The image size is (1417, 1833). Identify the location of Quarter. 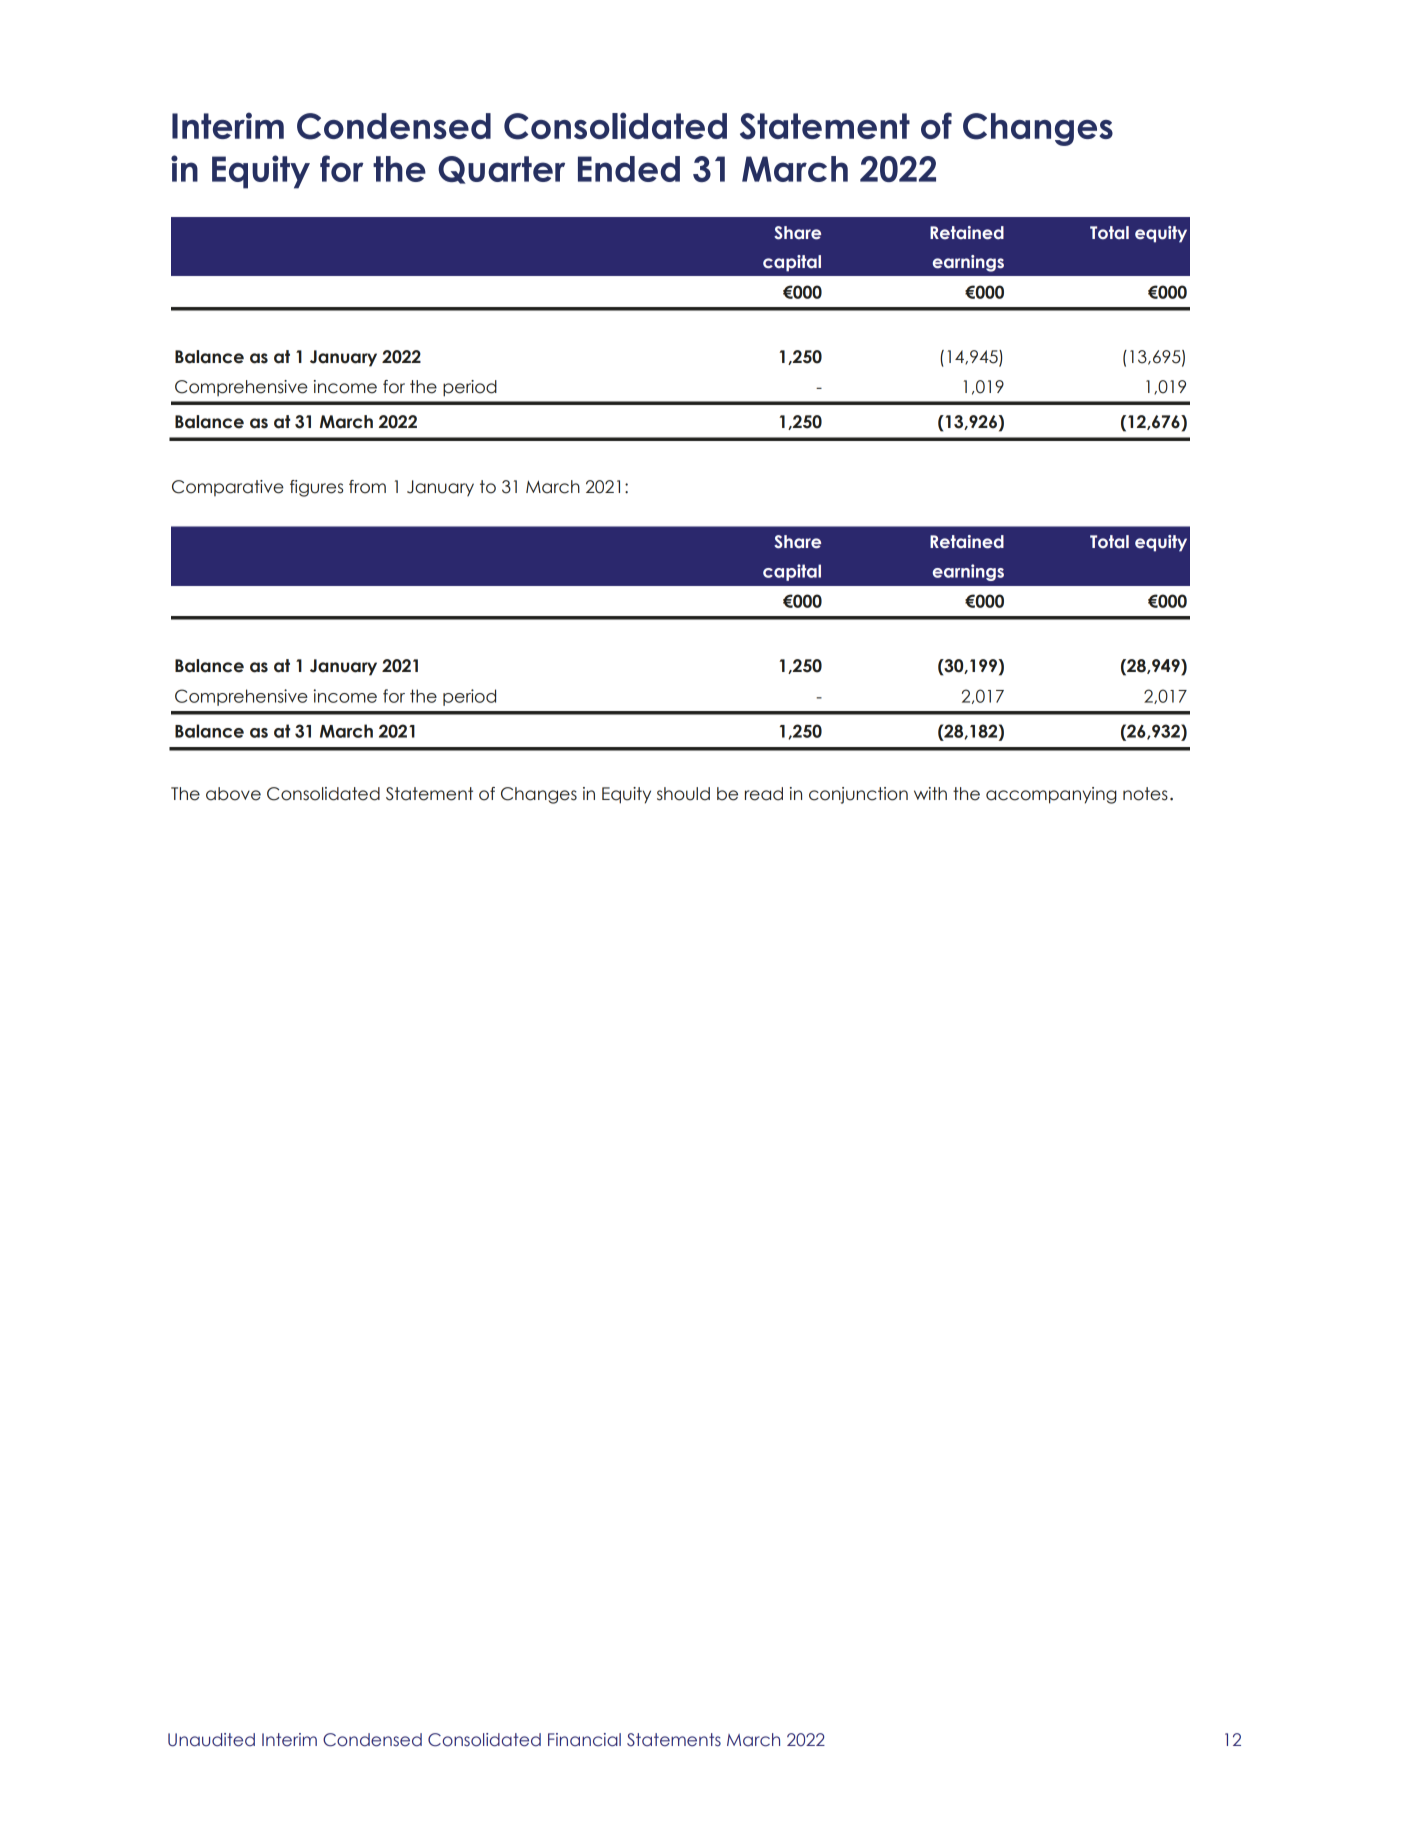
(501, 170).
